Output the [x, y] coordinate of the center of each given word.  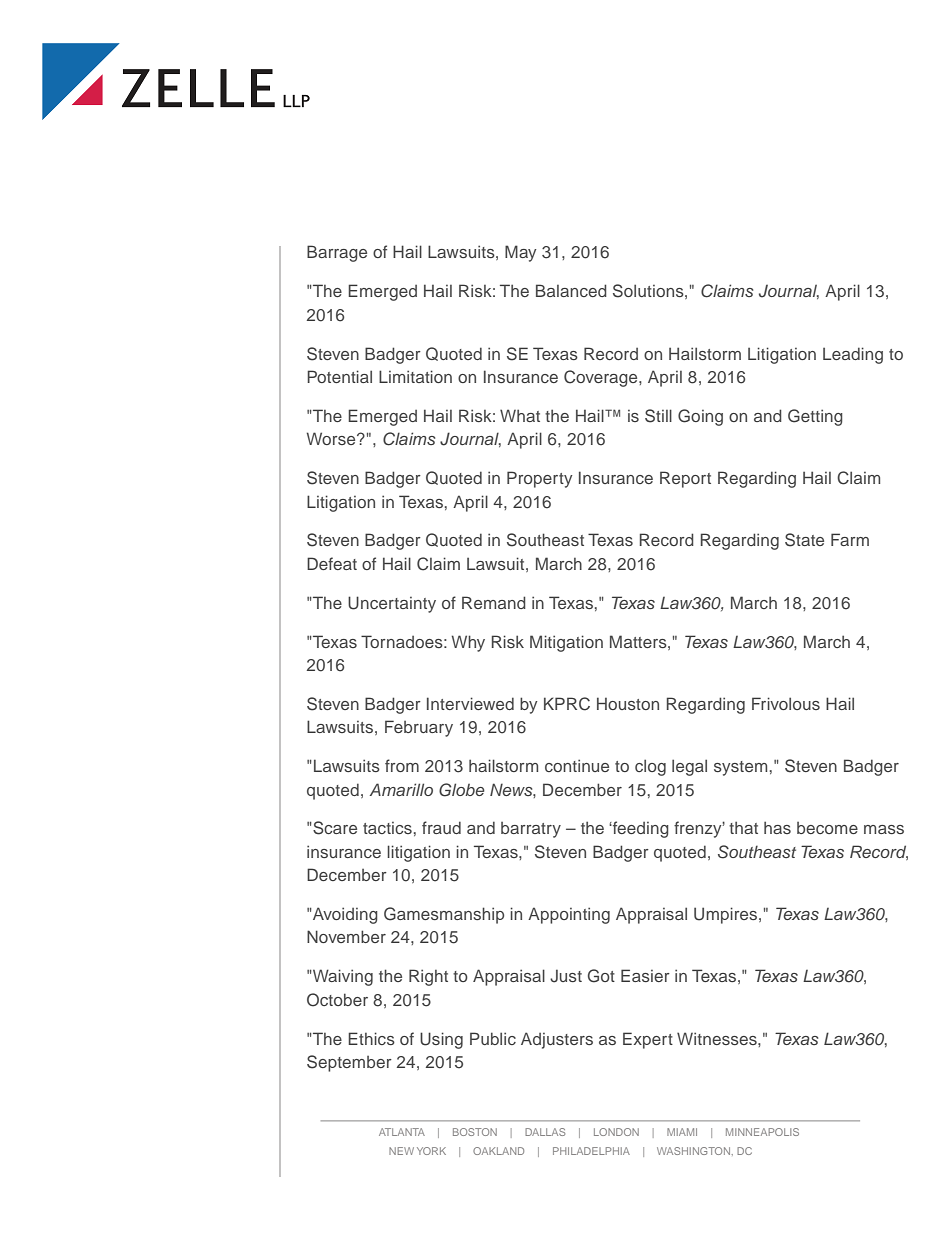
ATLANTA [402, 1132]
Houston [628, 703]
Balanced [571, 290]
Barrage [337, 253]
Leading [853, 355]
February [419, 728]
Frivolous [786, 703]
